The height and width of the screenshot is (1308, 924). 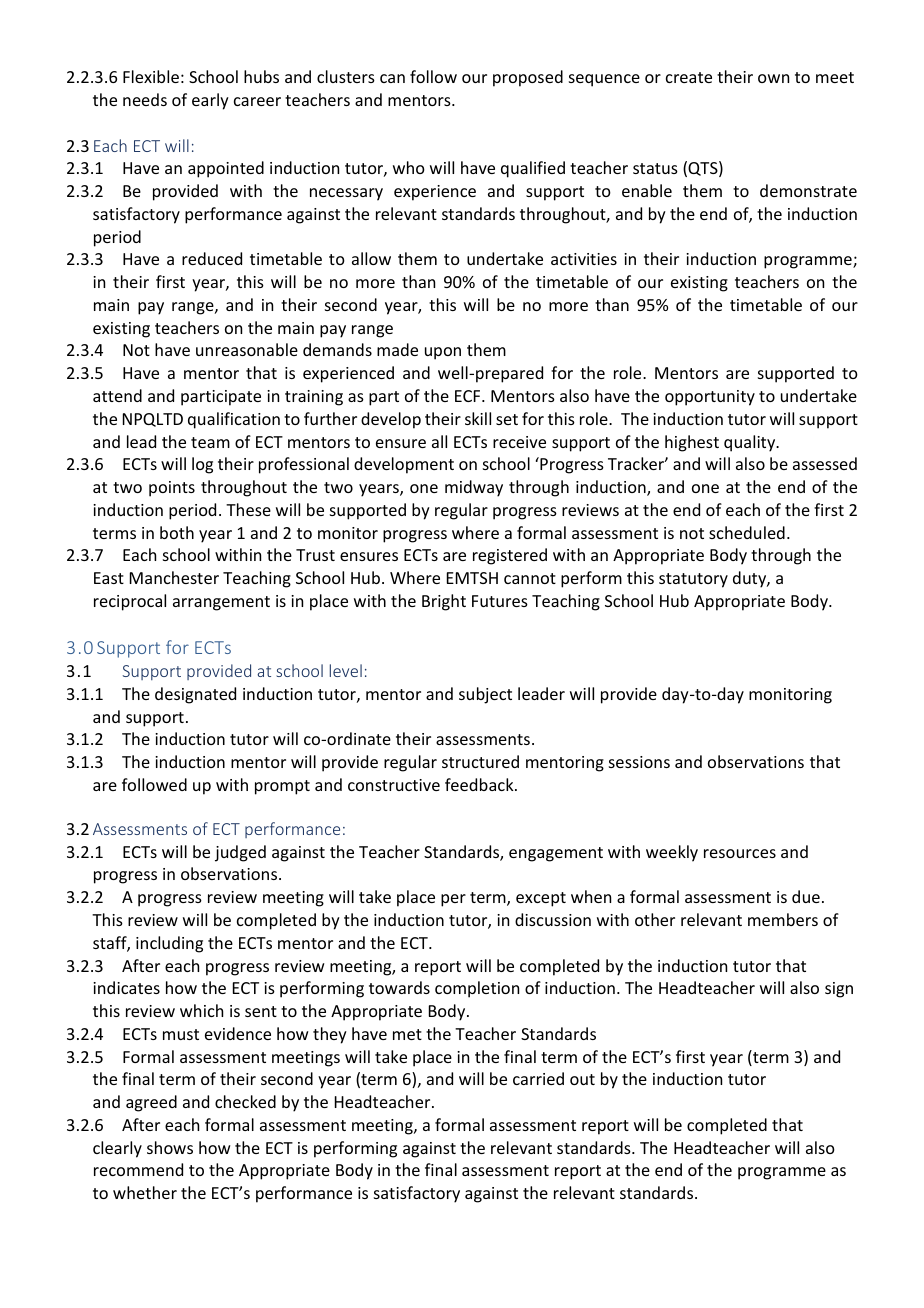 What do you see at coordinates (170, 1147) in the screenshot?
I see `shows` at bounding box center [170, 1147].
